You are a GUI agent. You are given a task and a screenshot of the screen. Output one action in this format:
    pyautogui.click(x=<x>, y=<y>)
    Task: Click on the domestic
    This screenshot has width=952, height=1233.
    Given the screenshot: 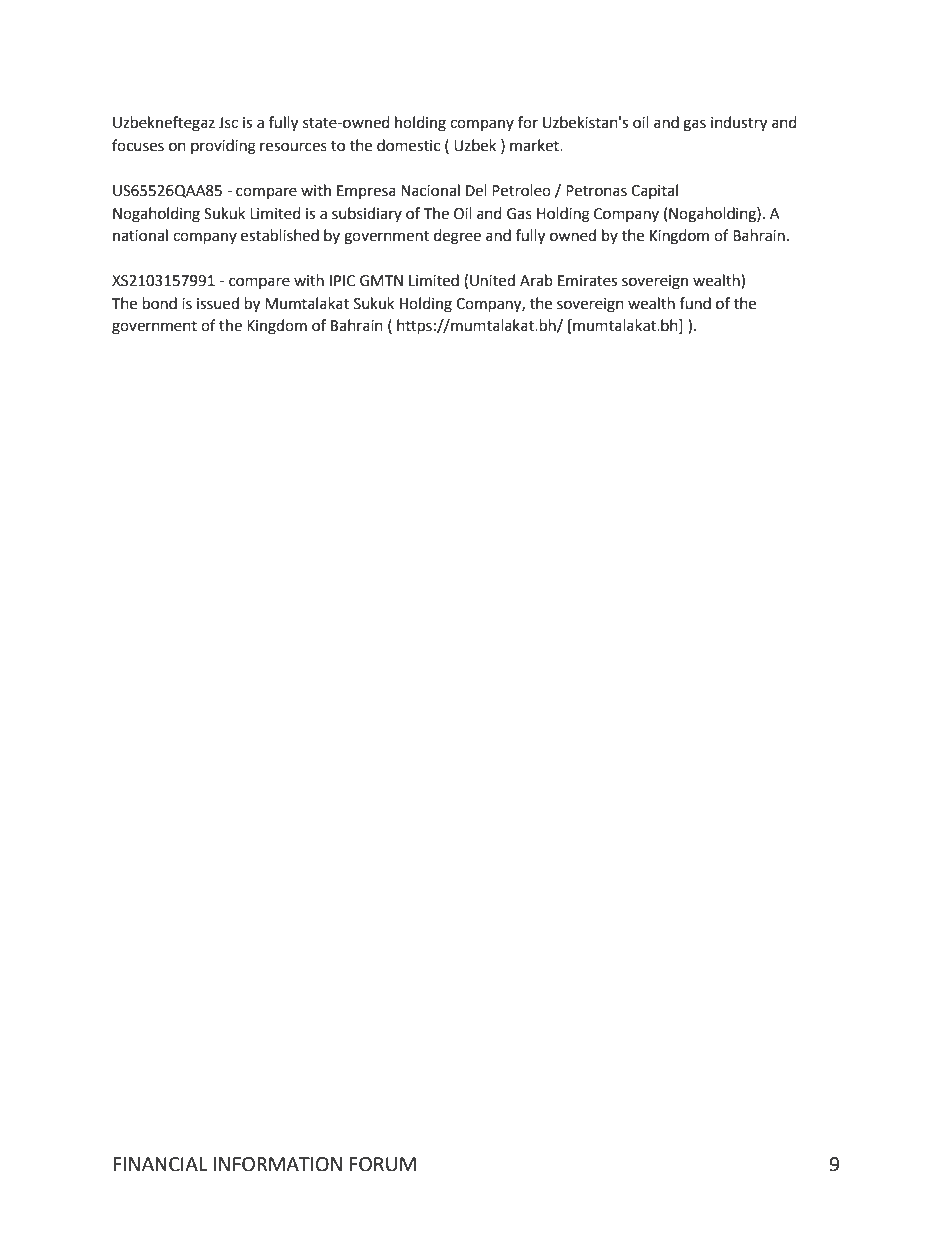 What is the action you would take?
    pyautogui.click(x=408, y=145)
